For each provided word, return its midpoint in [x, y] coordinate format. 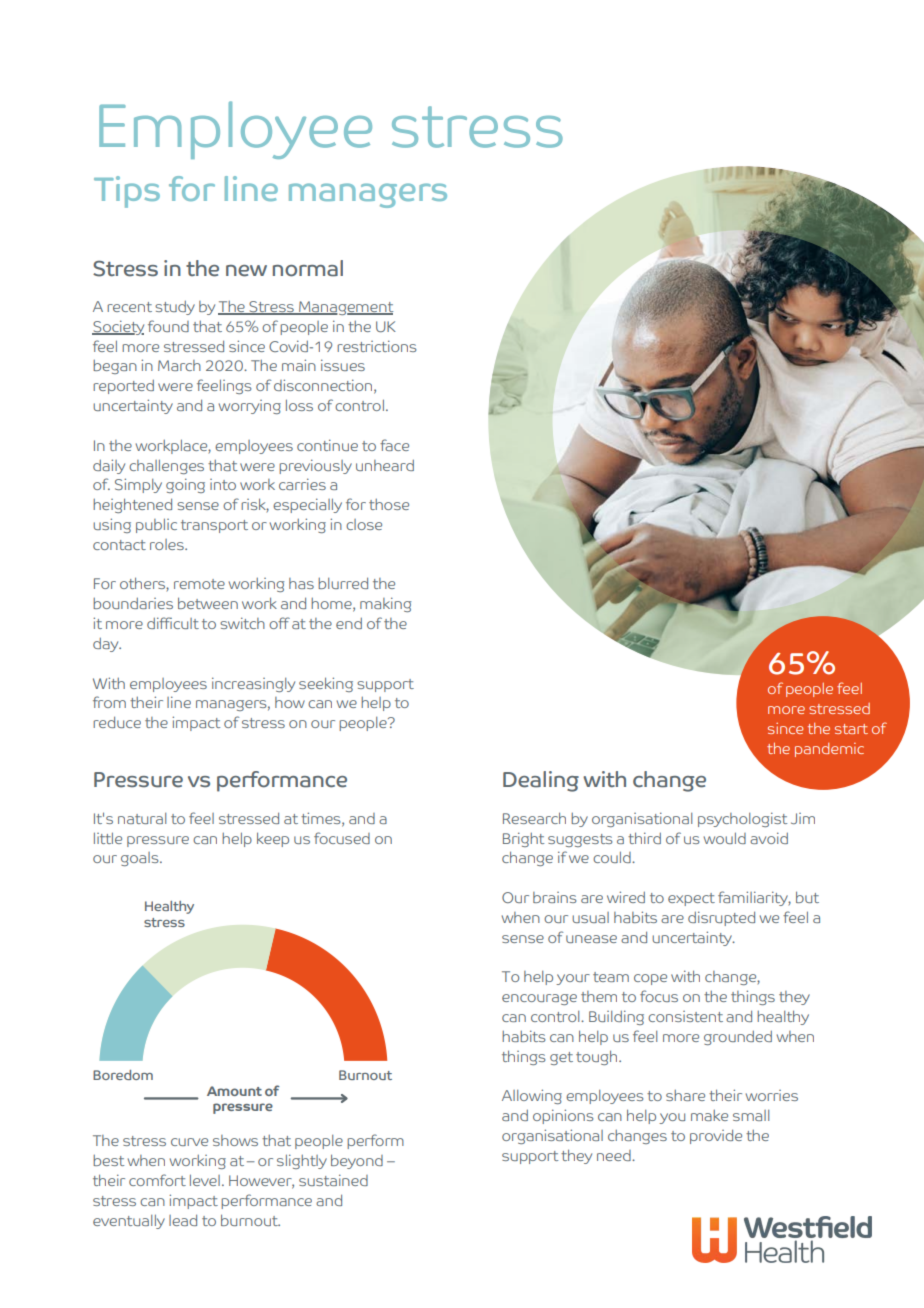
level [205, 1180]
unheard [385, 465]
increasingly [253, 684]
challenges [166, 466]
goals [141, 859]
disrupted [721, 918]
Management [345, 308]
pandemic [829, 750]
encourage [539, 999]
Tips [127, 192]
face [394, 445]
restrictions [376, 346]
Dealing [541, 781]
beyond [357, 1161]
